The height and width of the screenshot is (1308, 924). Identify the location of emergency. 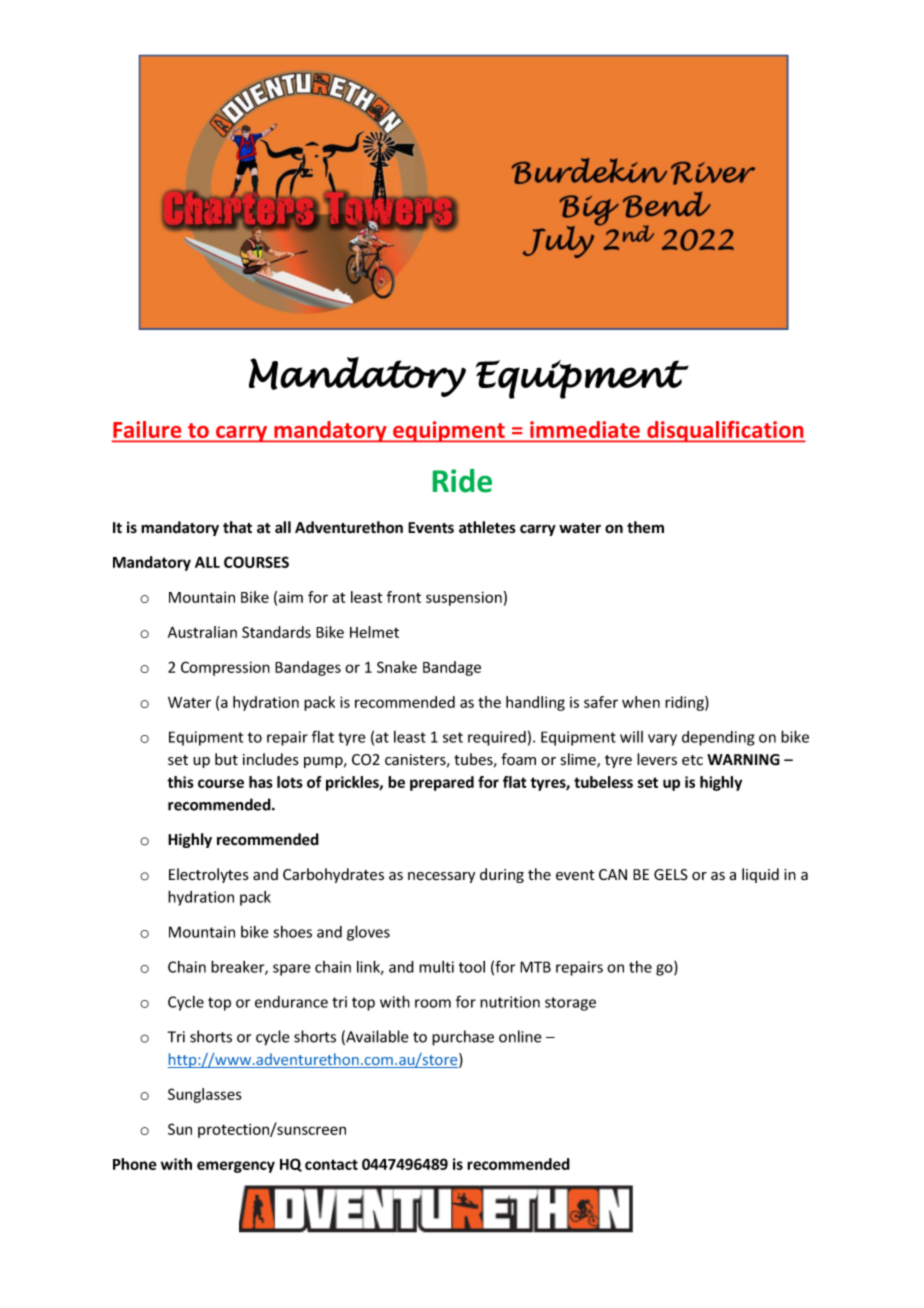
(236, 1167).
